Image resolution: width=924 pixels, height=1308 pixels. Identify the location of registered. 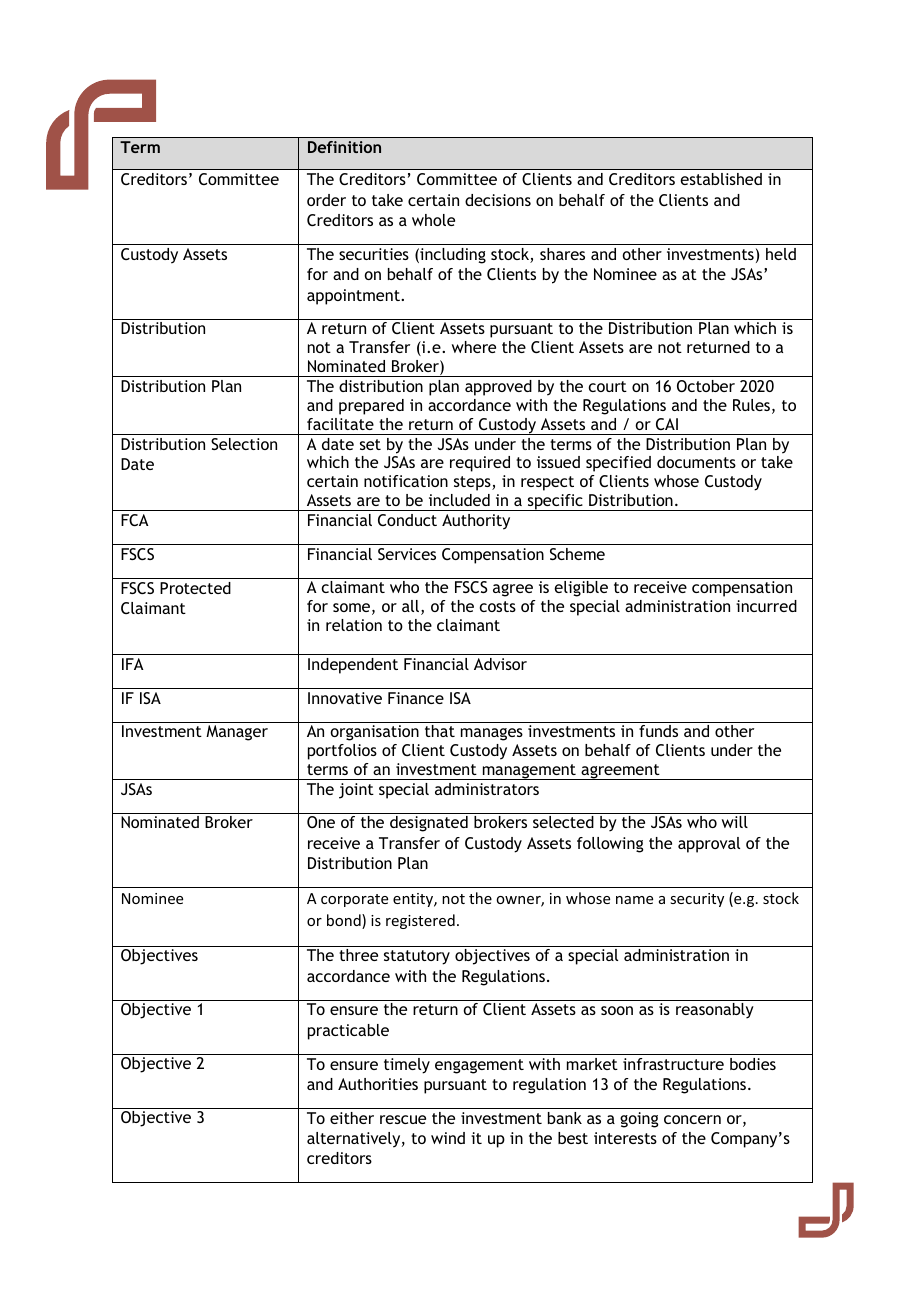
(420, 921).
